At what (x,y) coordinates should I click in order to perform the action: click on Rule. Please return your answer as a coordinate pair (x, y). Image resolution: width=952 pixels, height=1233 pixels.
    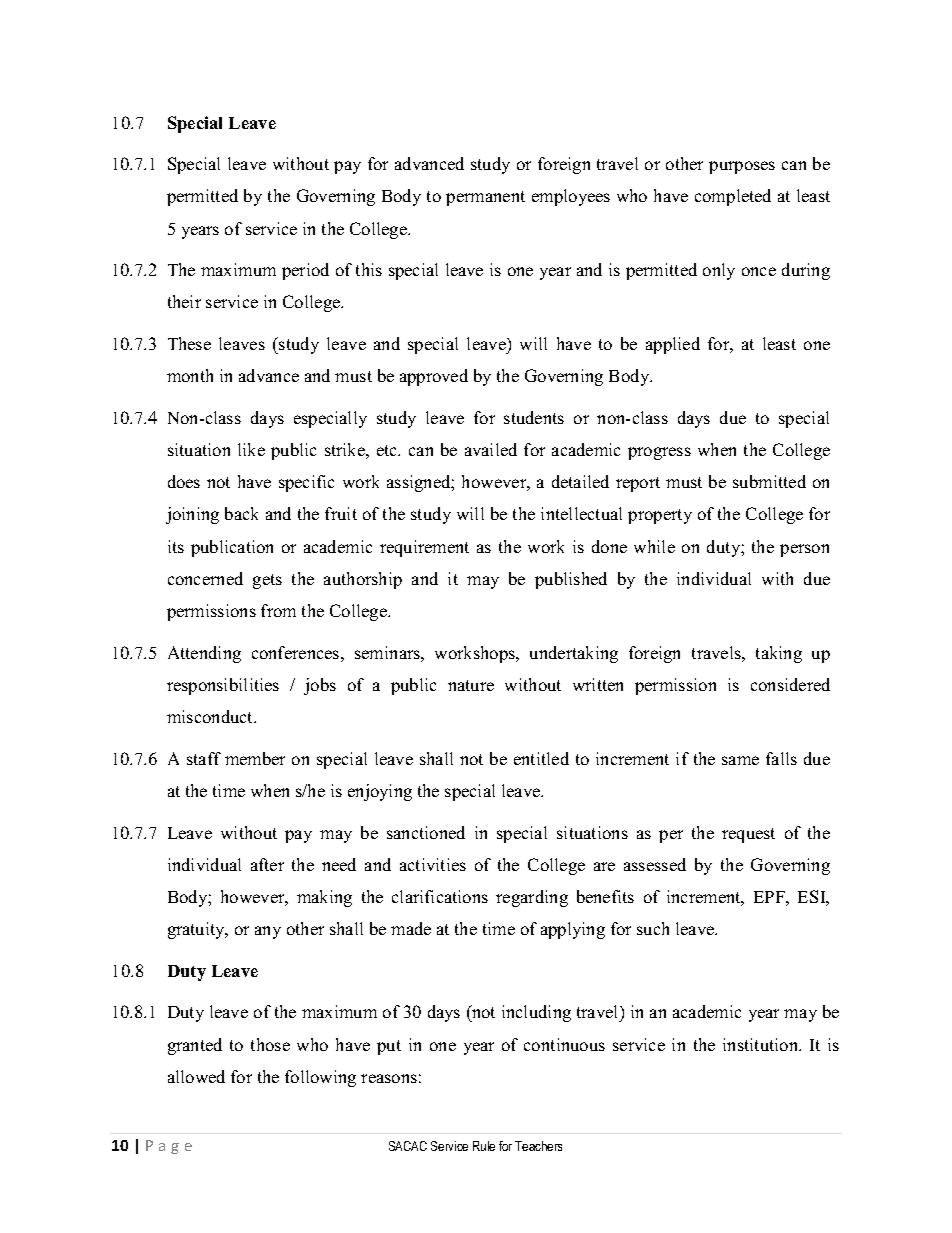
    Looking at the image, I should click on (484, 1146).
